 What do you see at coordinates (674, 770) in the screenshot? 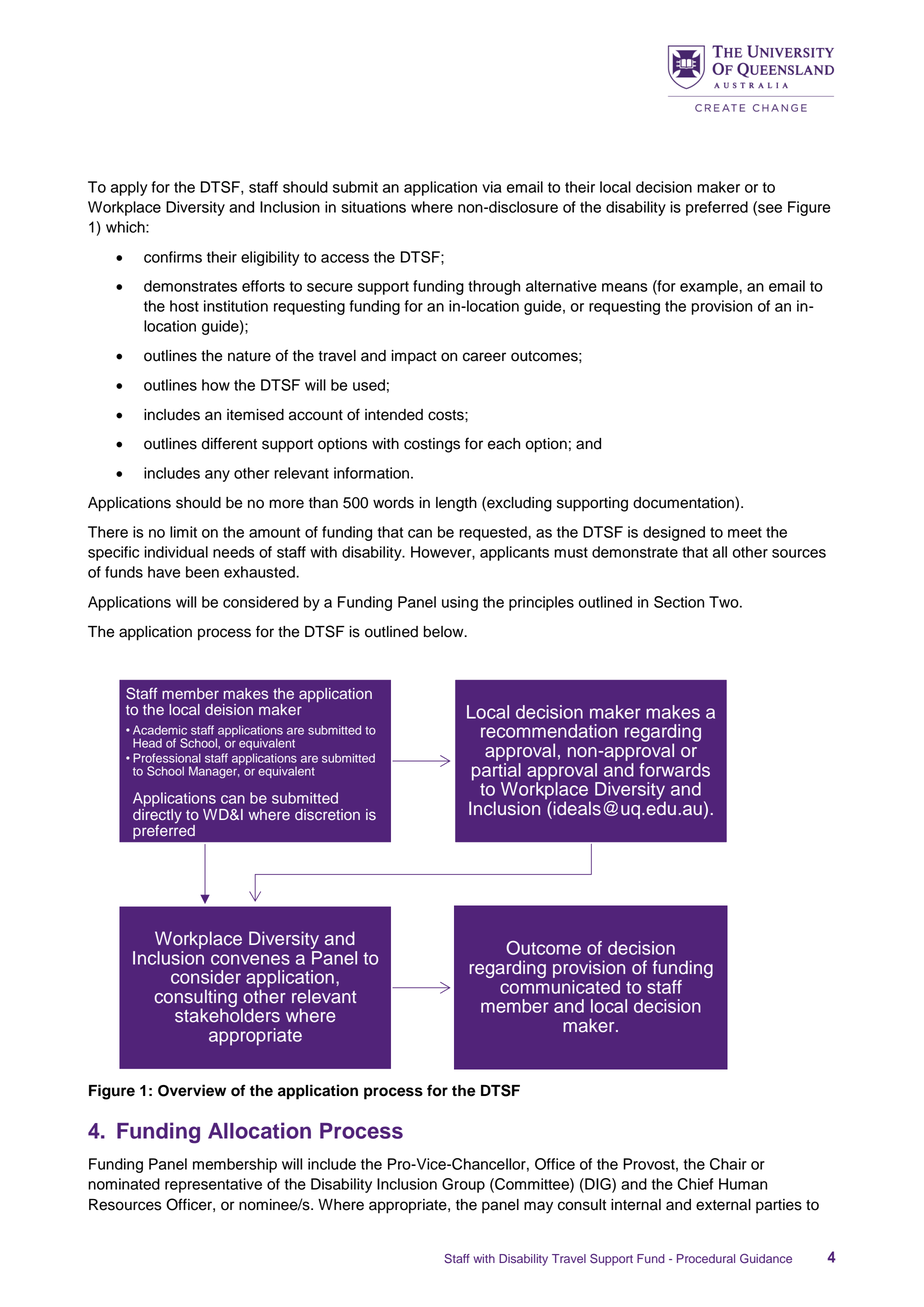
I see `forwards` at bounding box center [674, 770].
